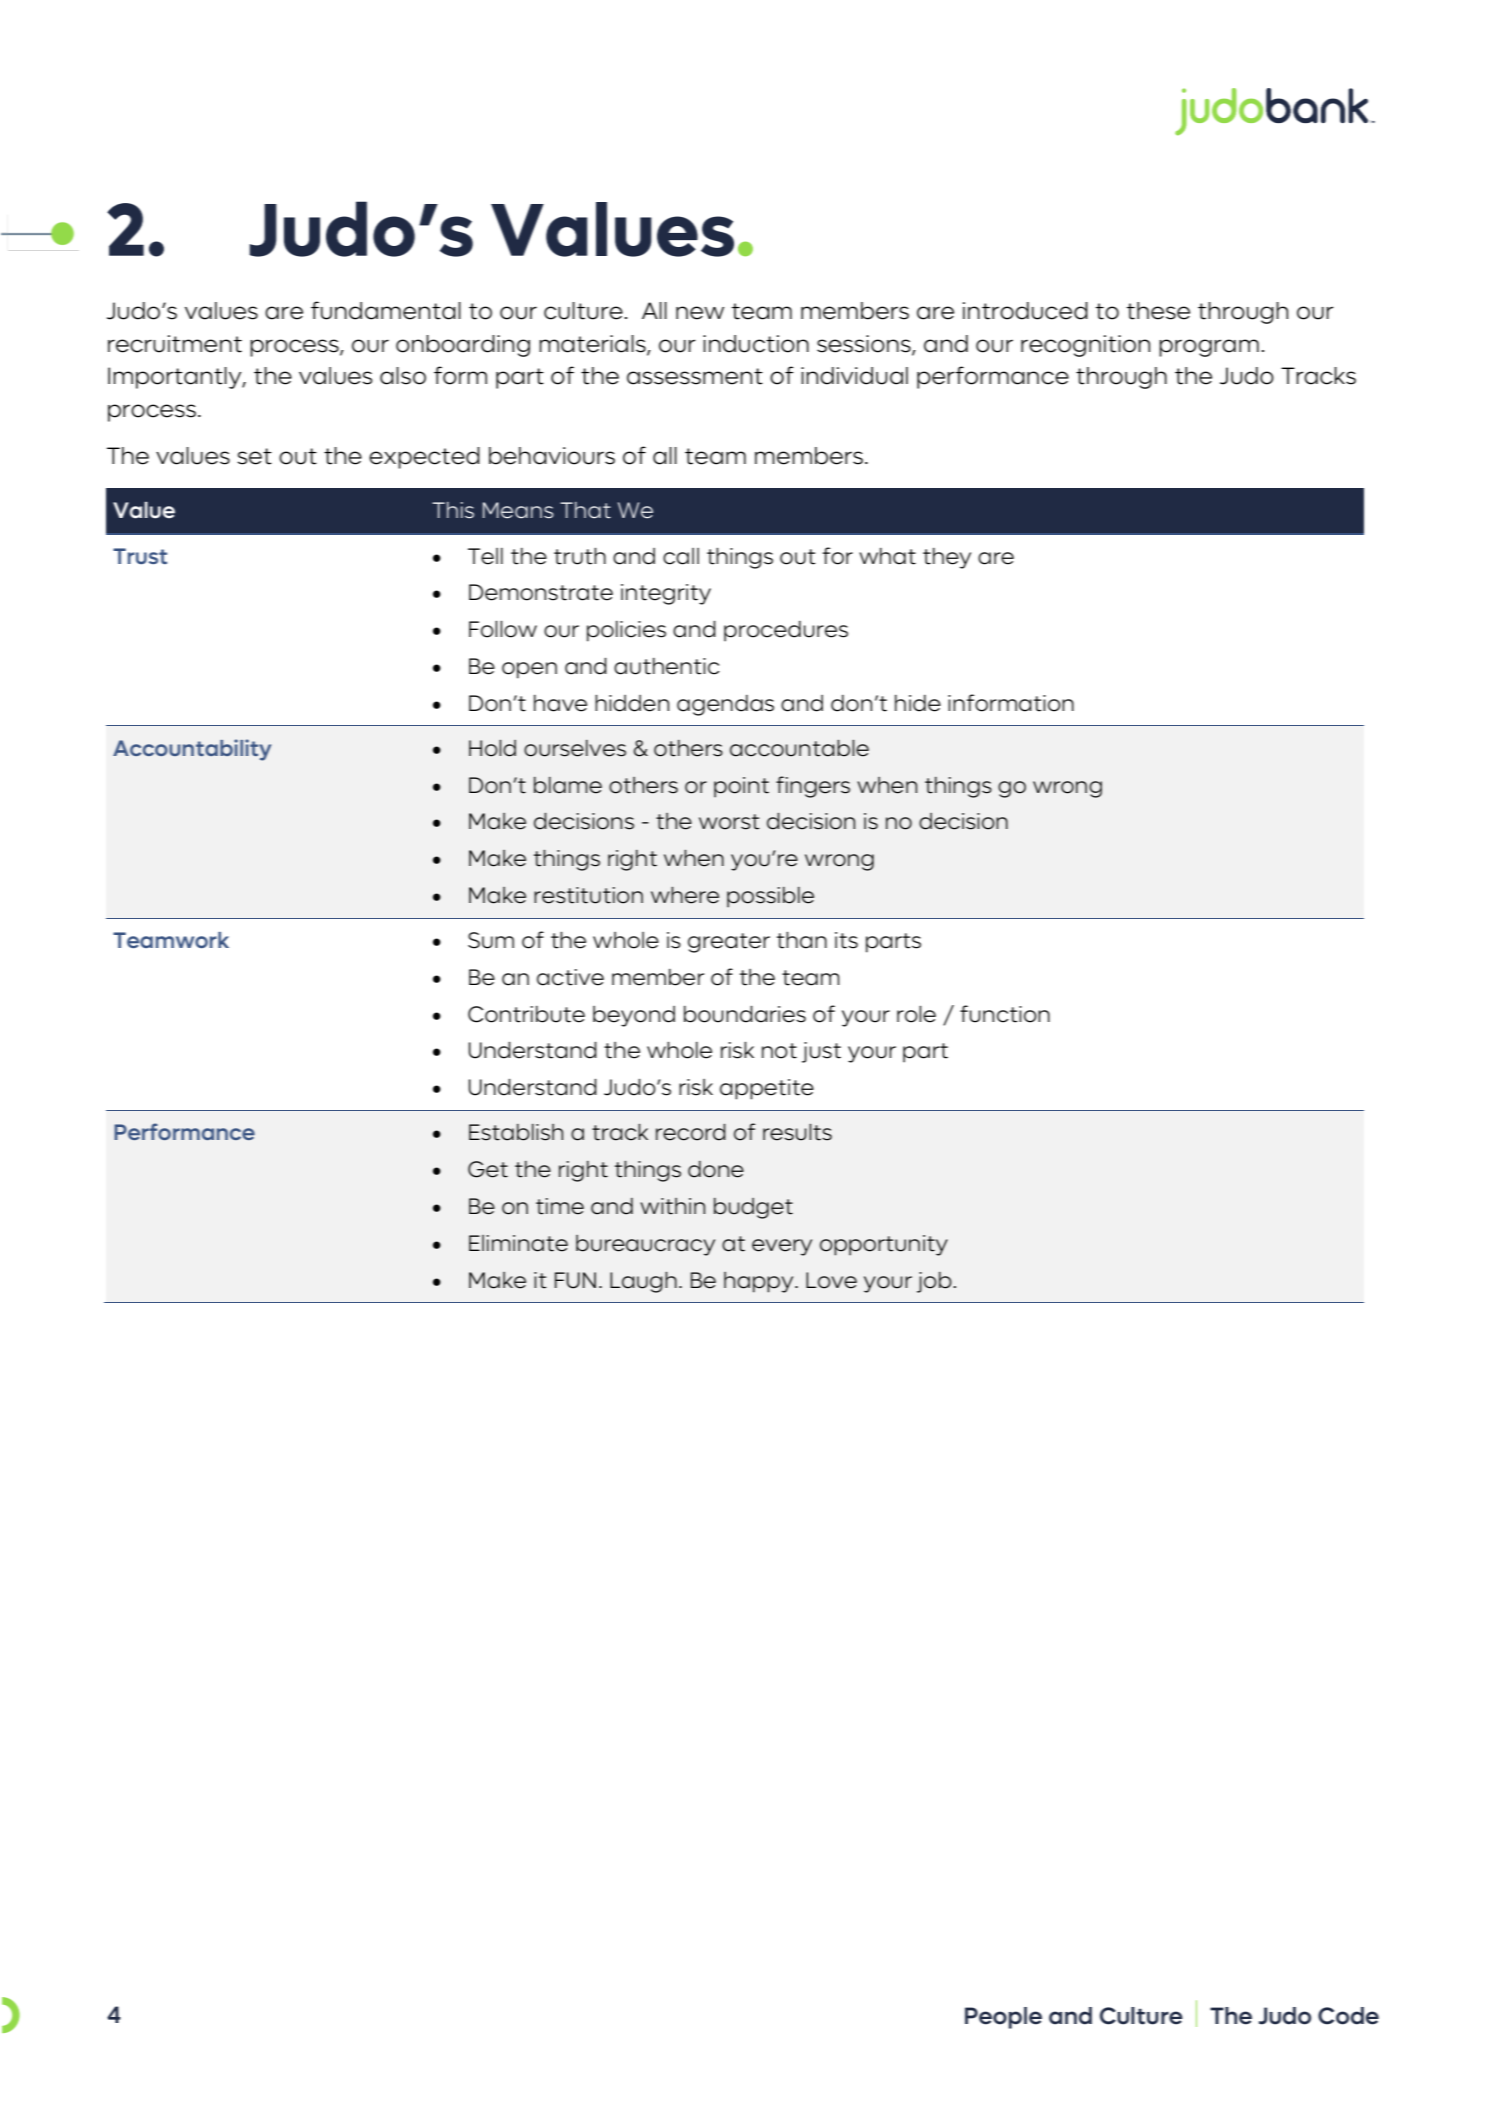  Describe the element at coordinates (760, 1282) in the image. I see `happy` at that location.
